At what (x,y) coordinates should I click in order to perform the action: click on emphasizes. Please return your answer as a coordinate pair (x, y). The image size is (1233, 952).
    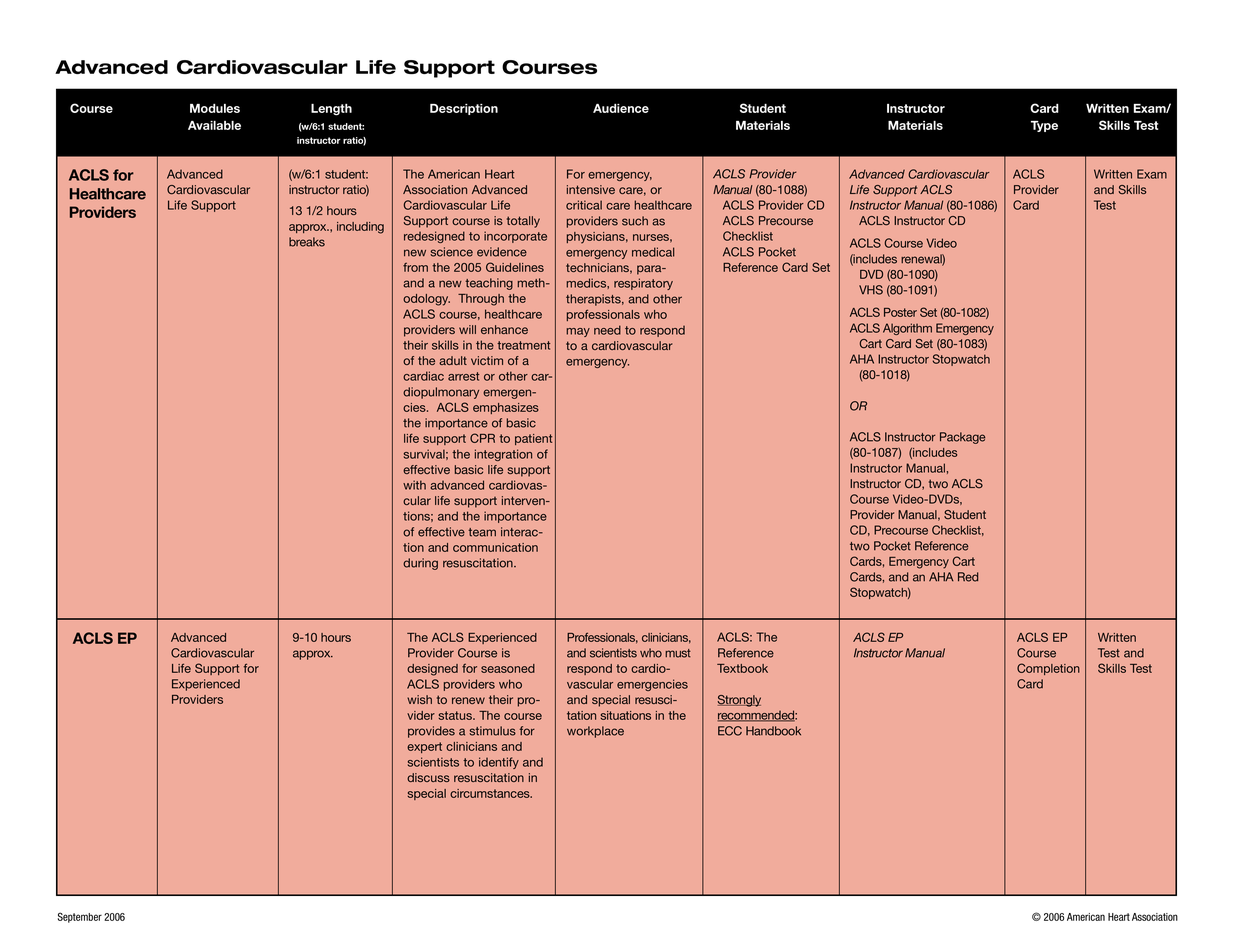
    Looking at the image, I should click on (506, 408).
